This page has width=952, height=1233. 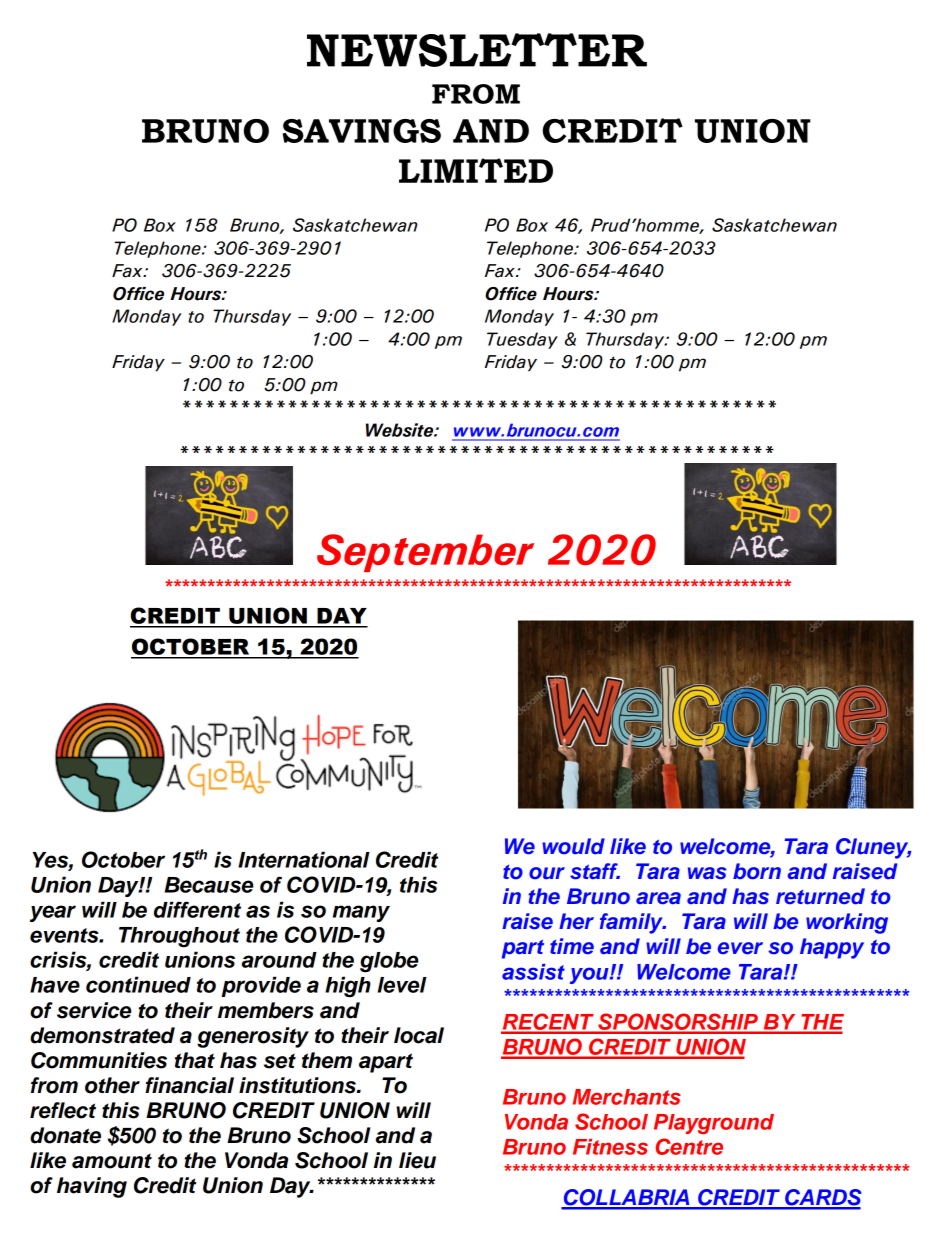 What do you see at coordinates (477, 50) in the page?
I see `NEWSLETTER` at bounding box center [477, 50].
